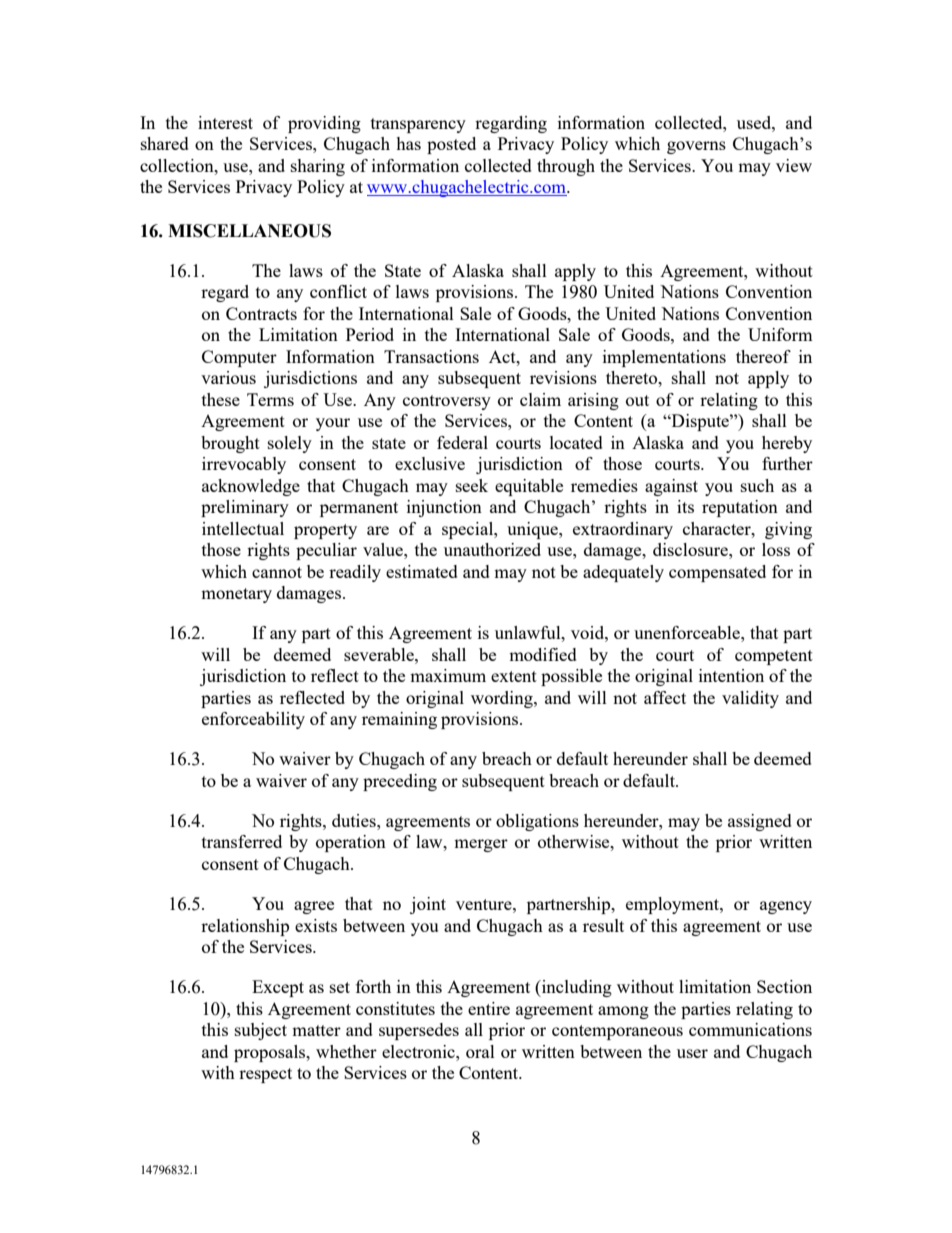  What do you see at coordinates (261, 1031) in the screenshot?
I see `subject` at bounding box center [261, 1031].
